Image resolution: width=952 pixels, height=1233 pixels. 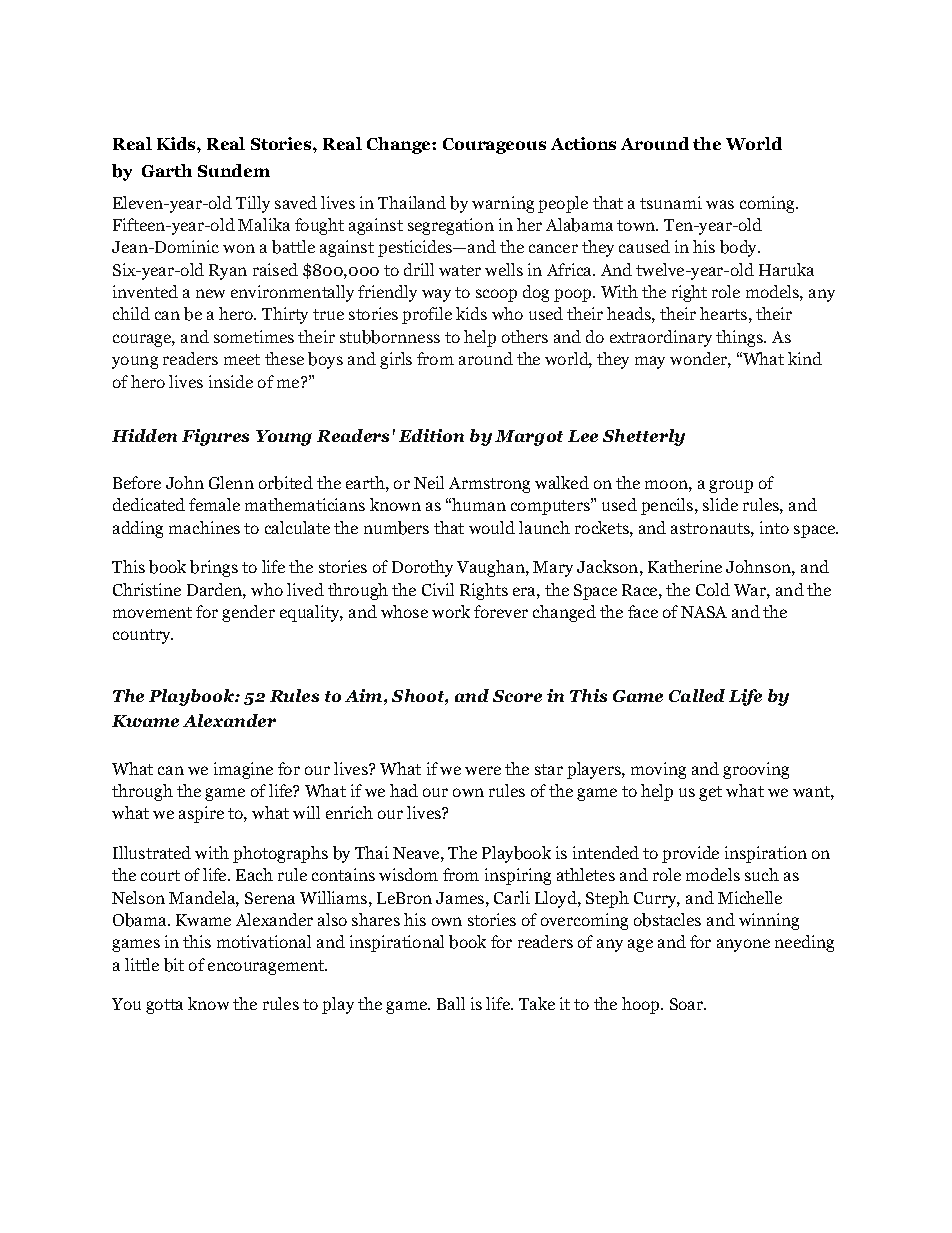 What do you see at coordinates (243, 770) in the screenshot?
I see `imagine` at bounding box center [243, 770].
